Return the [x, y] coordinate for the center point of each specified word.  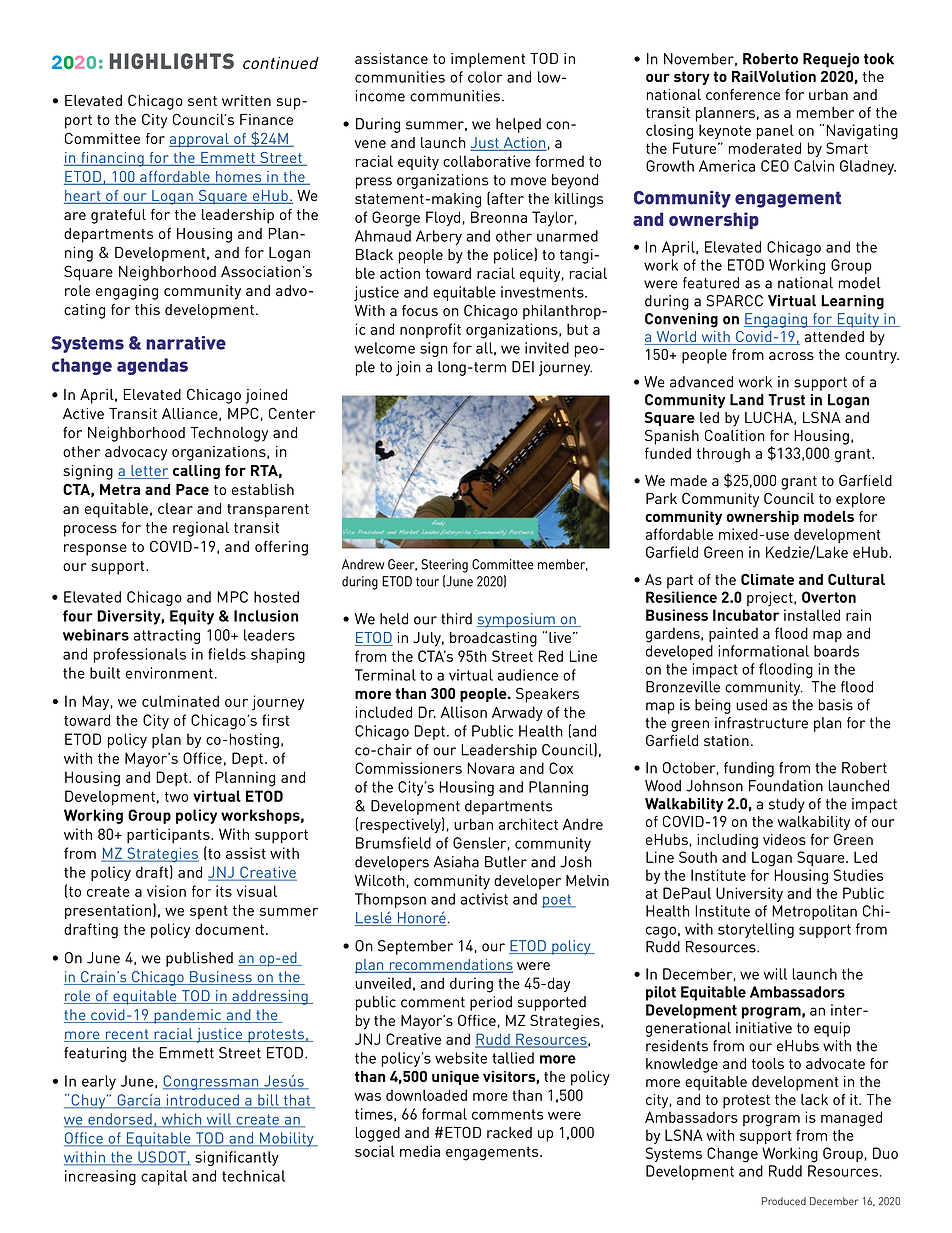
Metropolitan [814, 912]
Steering [444, 566]
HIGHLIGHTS [172, 61]
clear [175, 508]
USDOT [162, 1158]
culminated [180, 701]
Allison [464, 712]
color [485, 77]
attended [834, 336]
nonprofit [430, 330]
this [147, 309]
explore [860, 500]
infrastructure [761, 723]
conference [743, 94]
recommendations [450, 966]
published [199, 959]
